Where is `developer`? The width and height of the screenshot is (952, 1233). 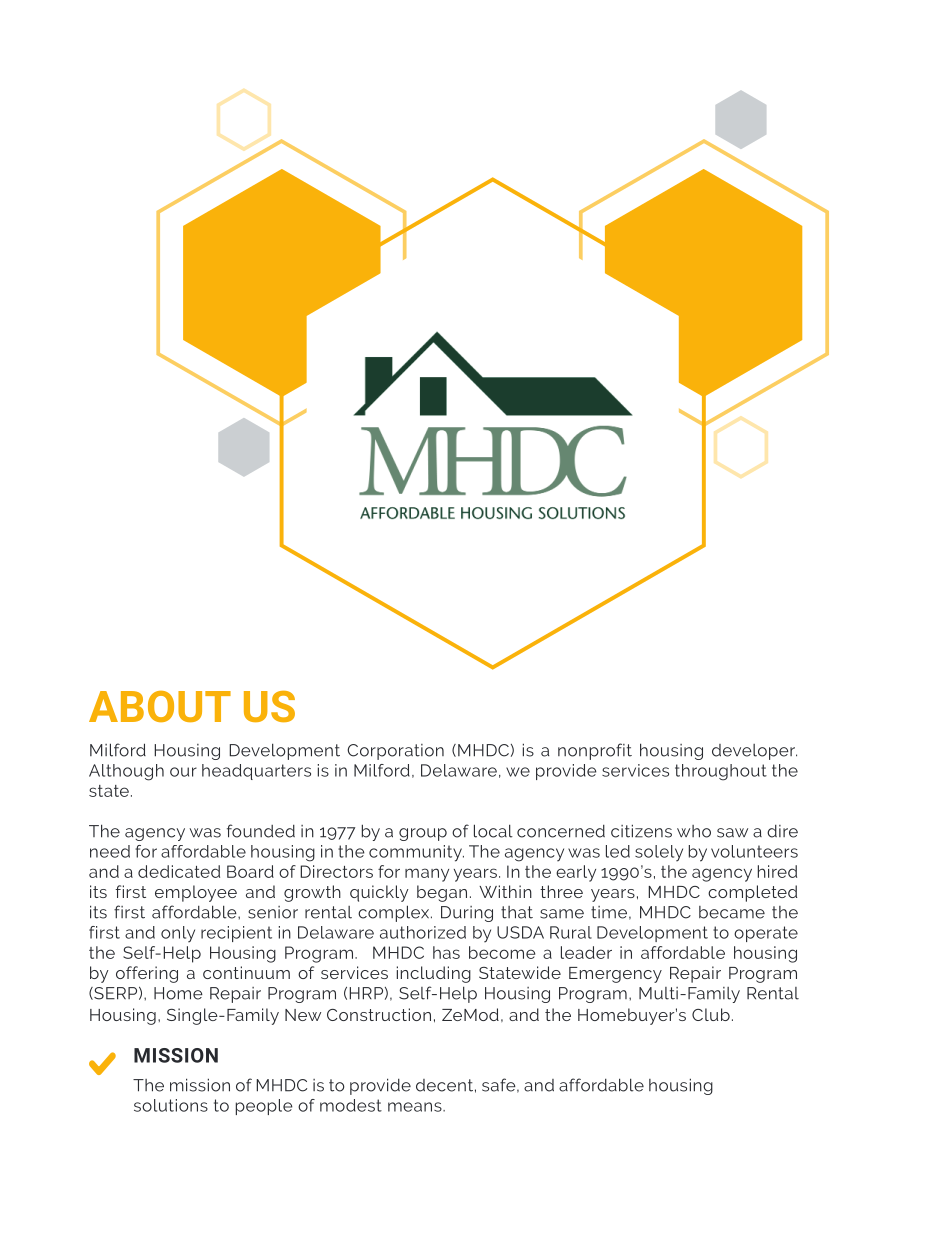 developer is located at coordinates (754, 752).
